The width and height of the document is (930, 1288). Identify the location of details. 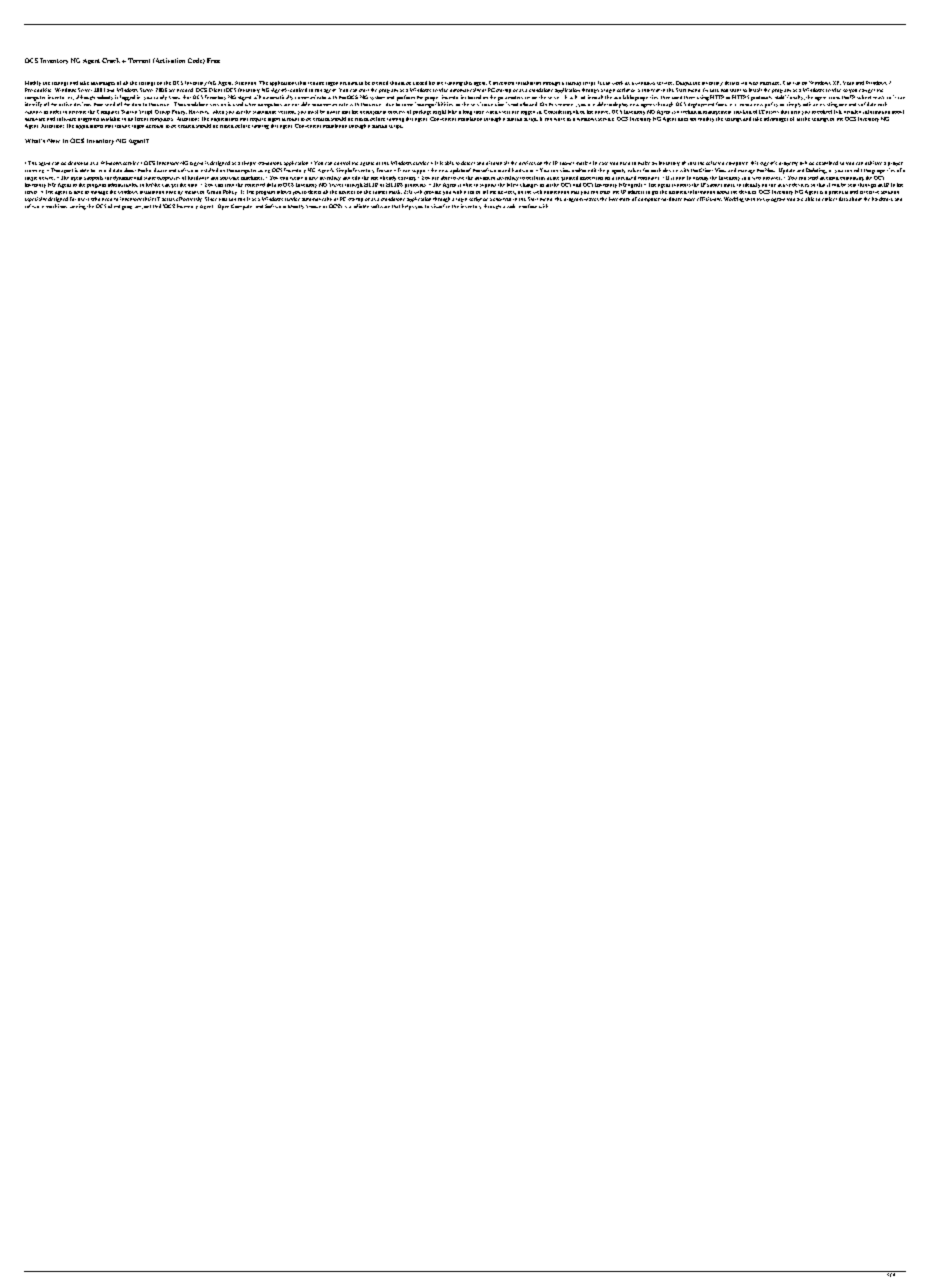
(732, 83).
